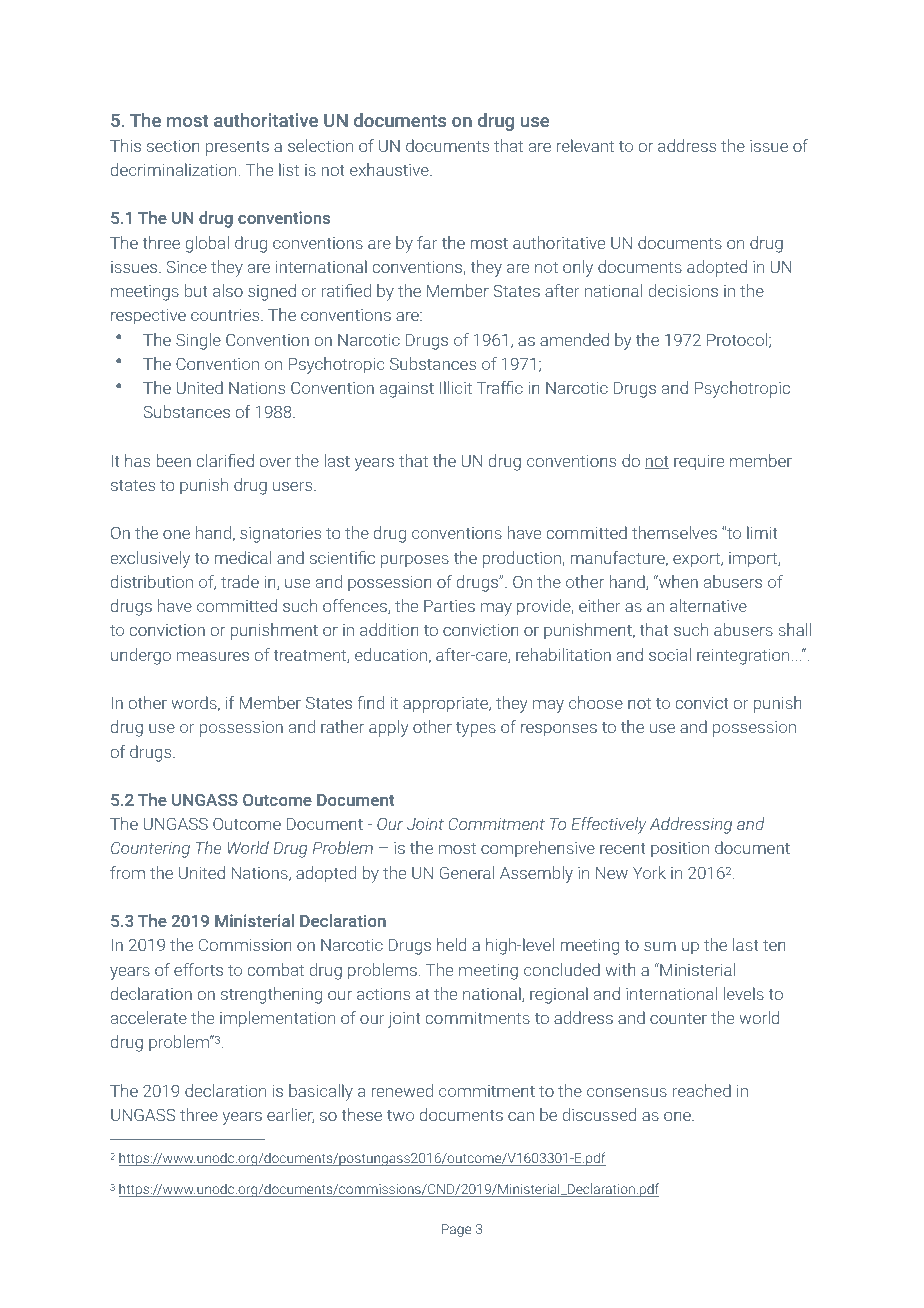 The width and height of the page is (924, 1308). I want to click on reached, so click(702, 1090).
